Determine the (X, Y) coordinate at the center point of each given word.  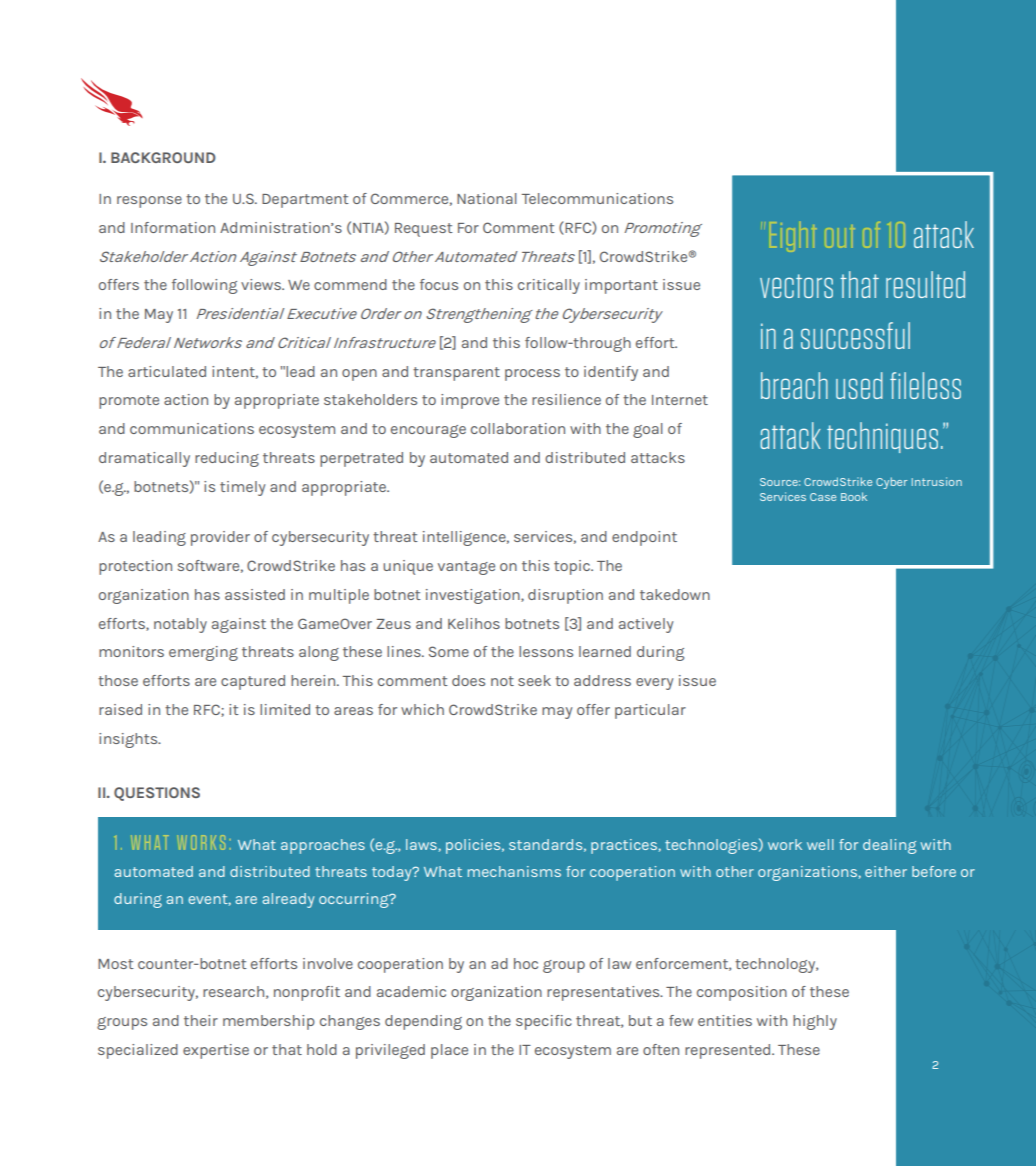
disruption (565, 596)
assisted (255, 594)
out (843, 236)
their (201, 1020)
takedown (675, 594)
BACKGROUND (163, 157)
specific (544, 1022)
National (487, 198)
